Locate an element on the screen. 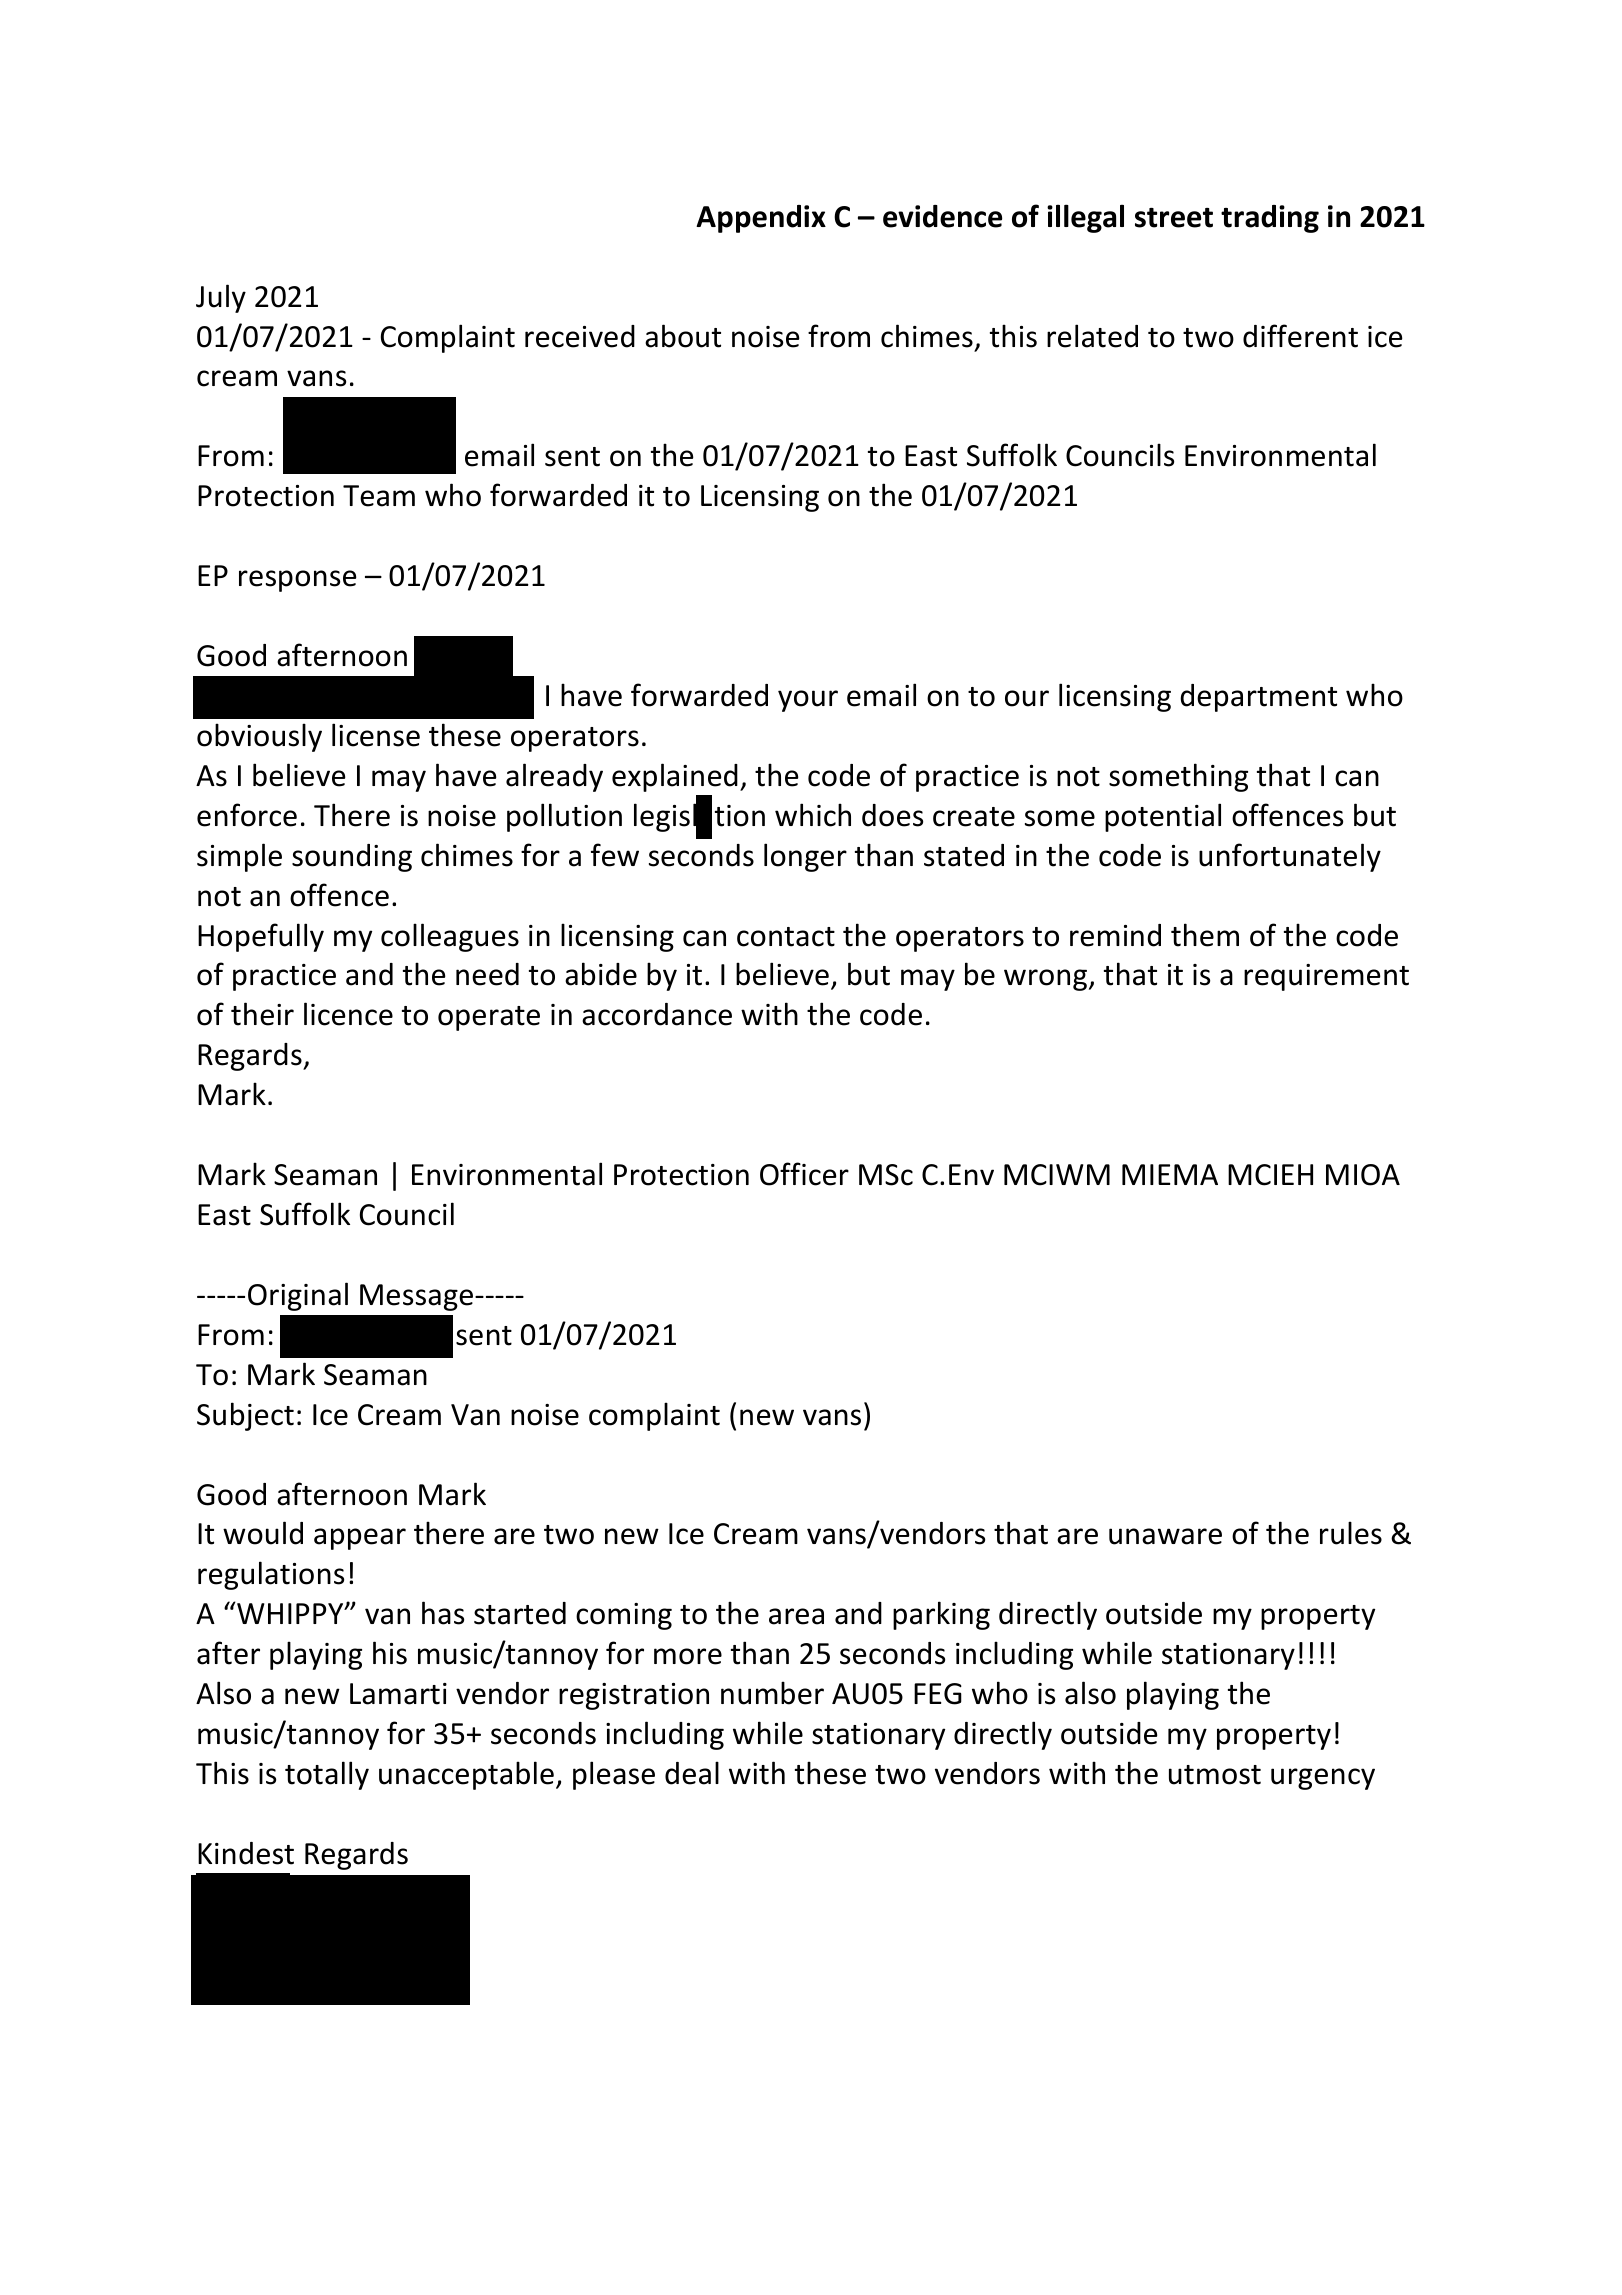 This screenshot has width=1622, height=2295. unaware is located at coordinates (1165, 1536).
